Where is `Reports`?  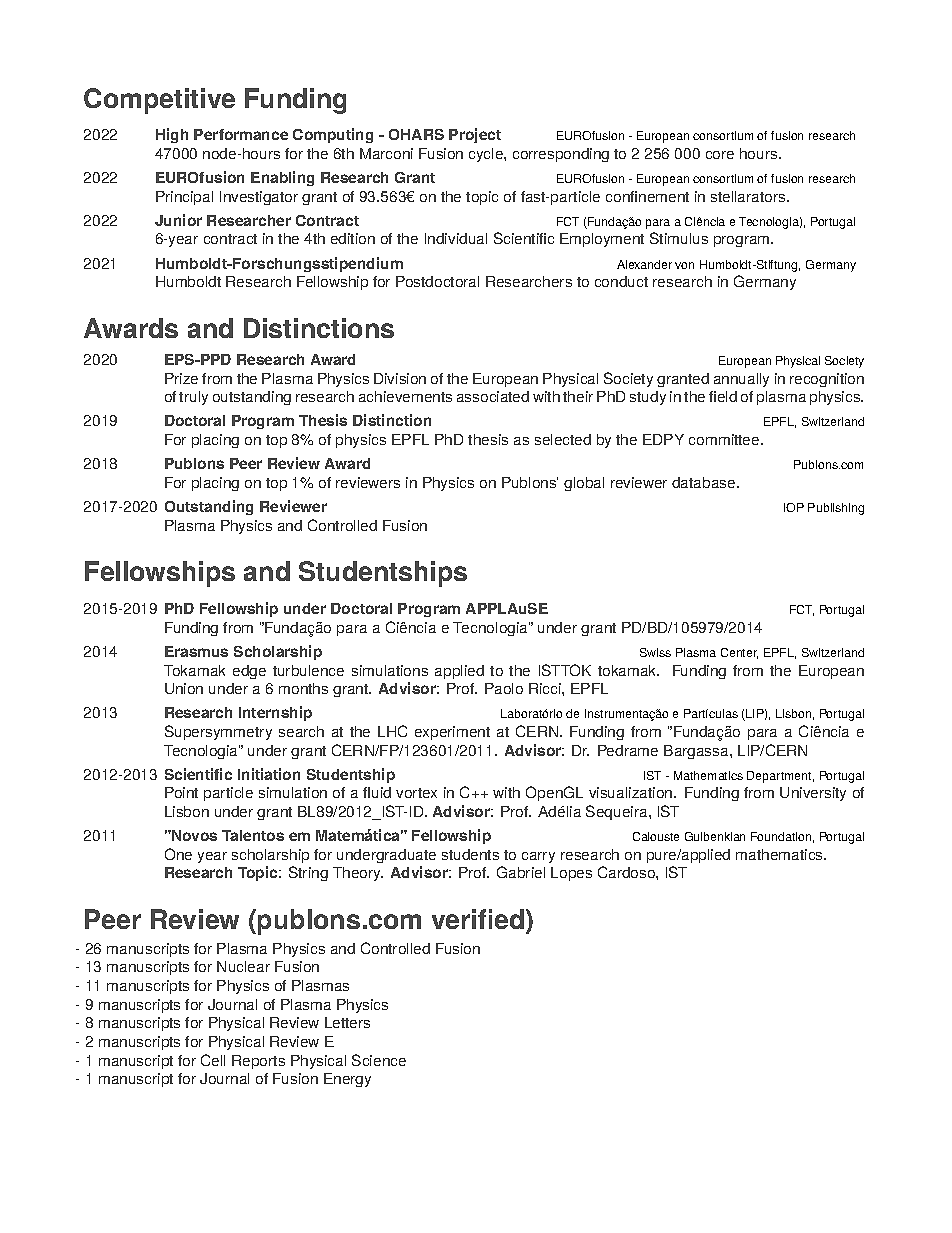 Reports is located at coordinates (258, 1062).
